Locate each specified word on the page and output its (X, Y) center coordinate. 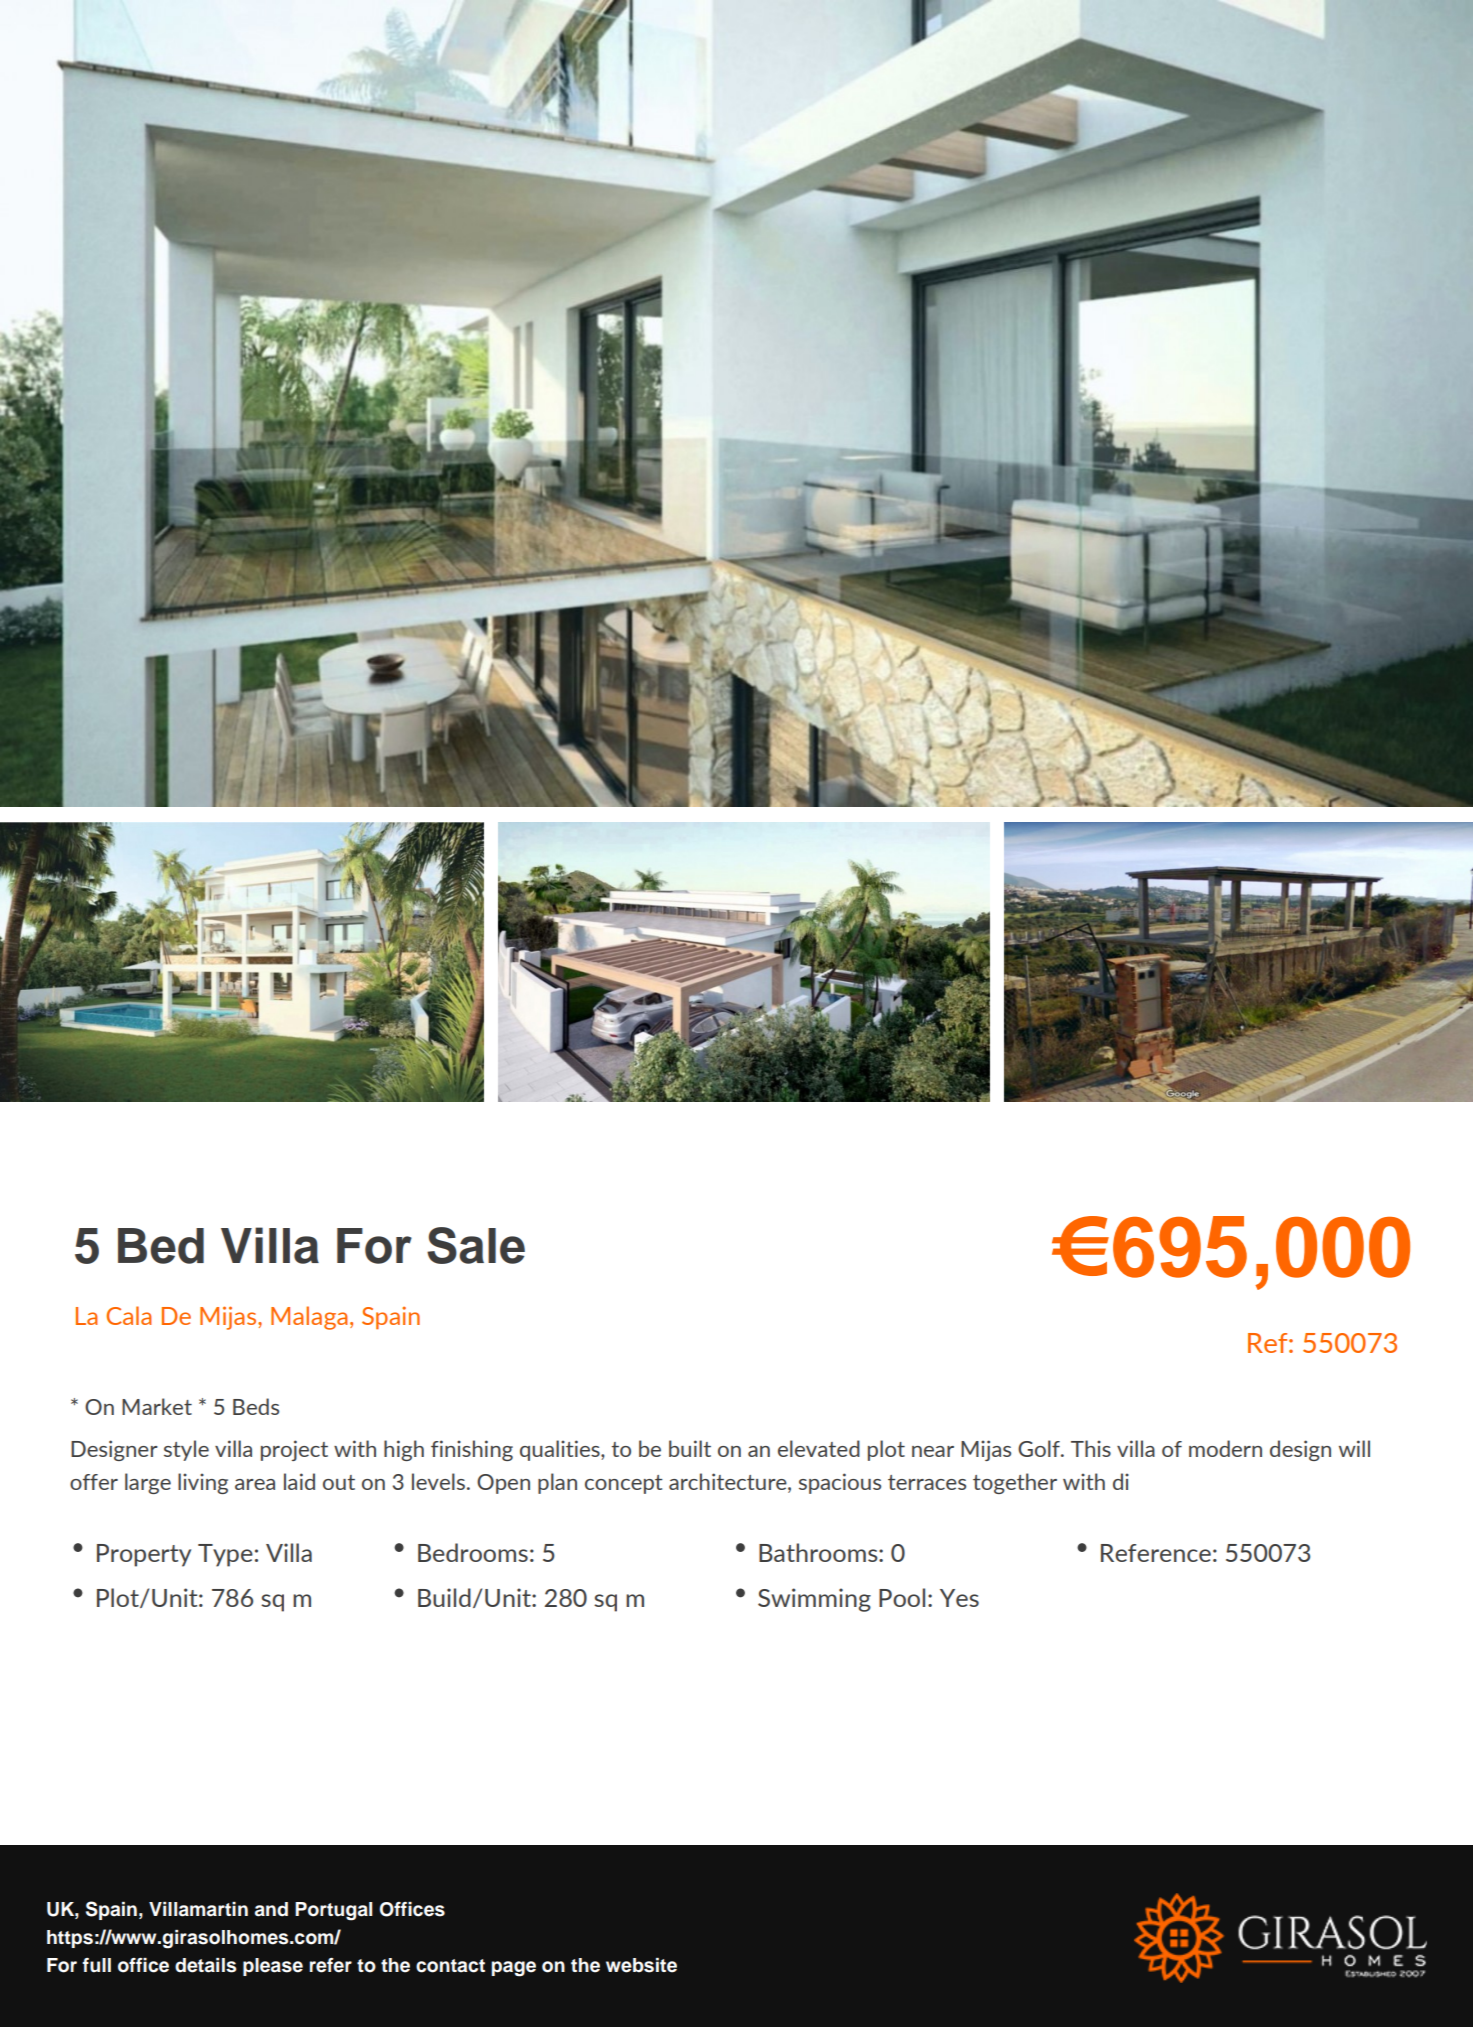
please (273, 1967)
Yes (959, 1598)
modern (1225, 1448)
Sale (476, 1245)
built (690, 1448)
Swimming (814, 1600)
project (294, 1450)
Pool (902, 1597)
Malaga (309, 1318)
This (1091, 1448)
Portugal (333, 1911)
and (271, 1909)
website (641, 1965)
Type (225, 1555)
